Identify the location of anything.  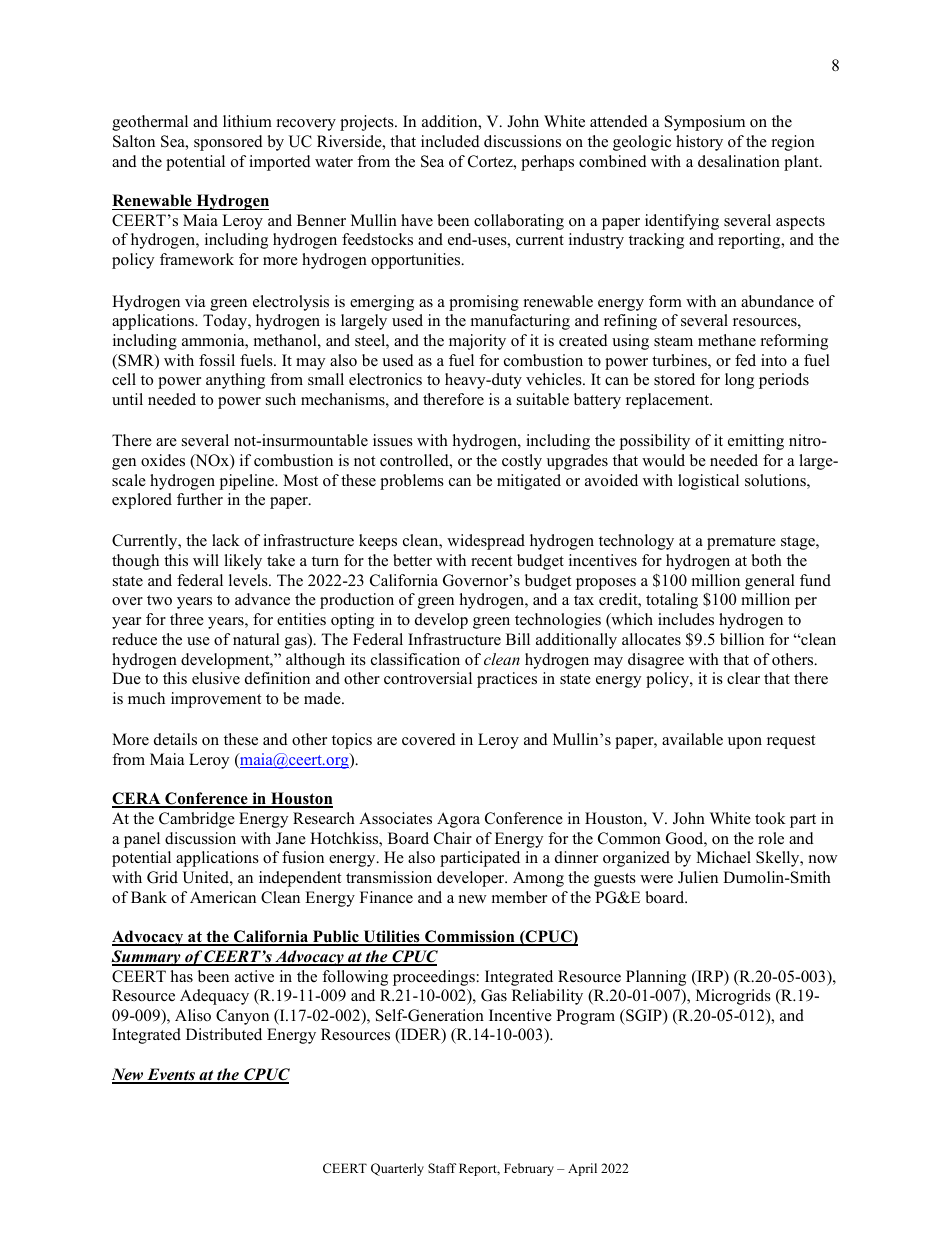
(235, 381).
